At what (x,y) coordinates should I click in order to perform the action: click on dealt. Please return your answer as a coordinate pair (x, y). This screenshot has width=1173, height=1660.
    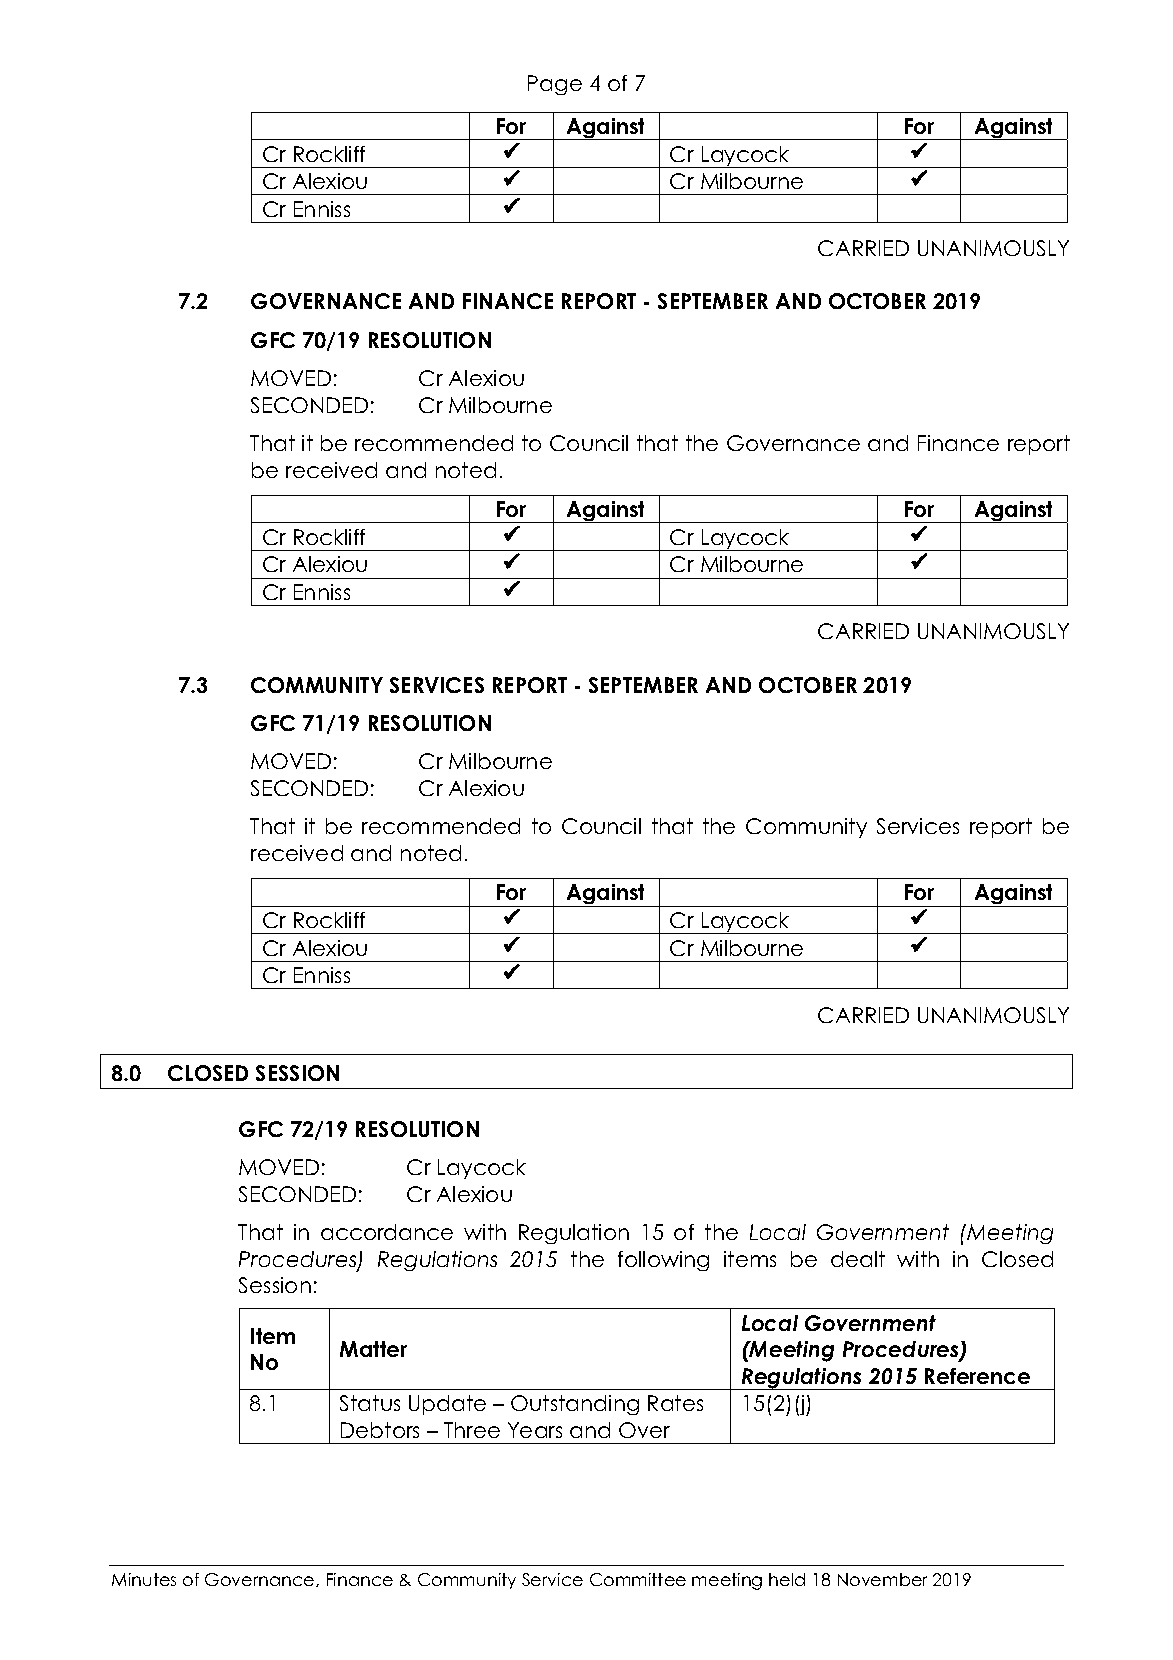
    Looking at the image, I should click on (858, 1259).
